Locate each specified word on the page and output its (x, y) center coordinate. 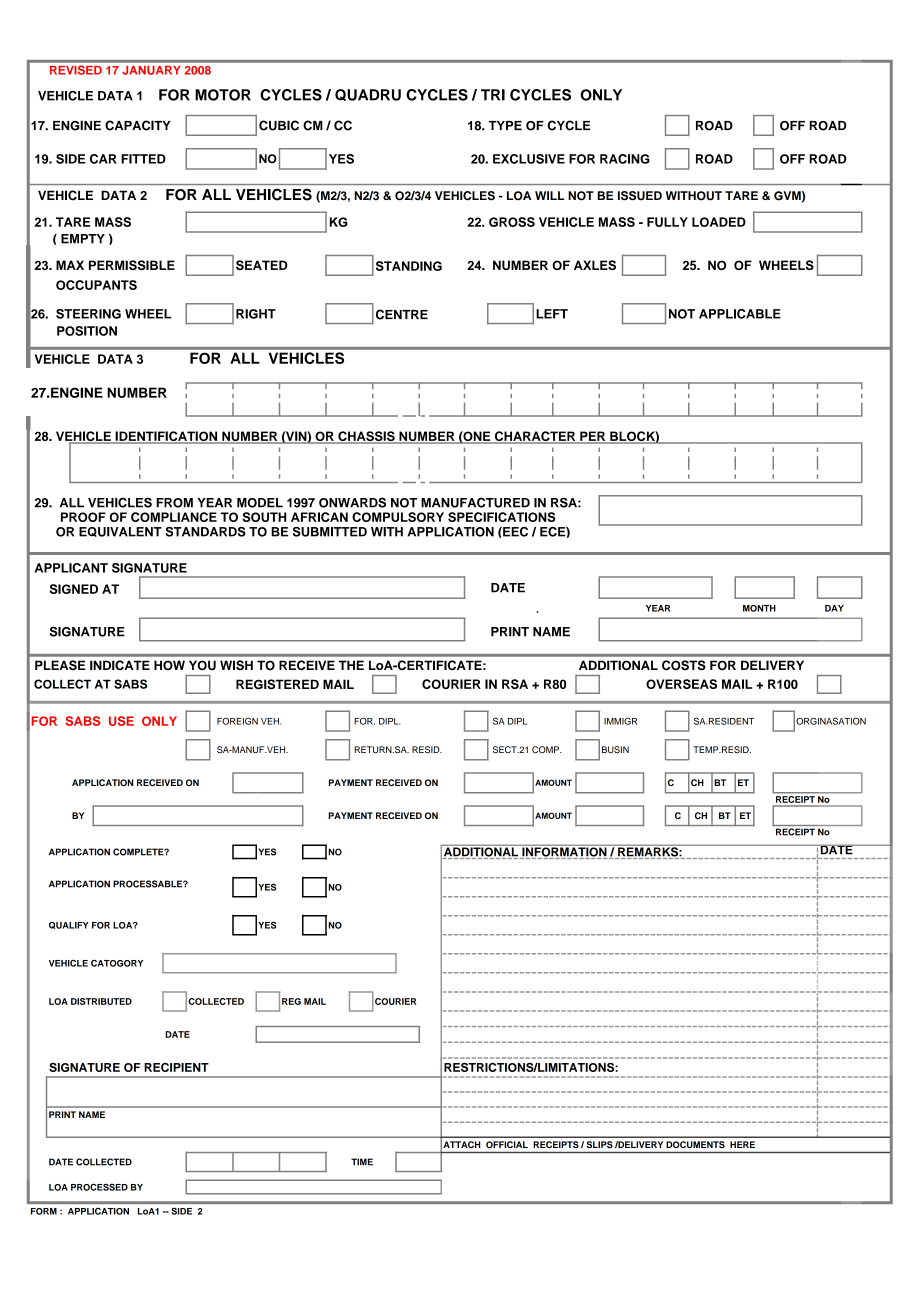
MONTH (759, 608)
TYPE (505, 125)
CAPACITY (138, 125)
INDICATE (120, 665)
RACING (625, 159)
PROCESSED (99, 1187)
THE (351, 665)
